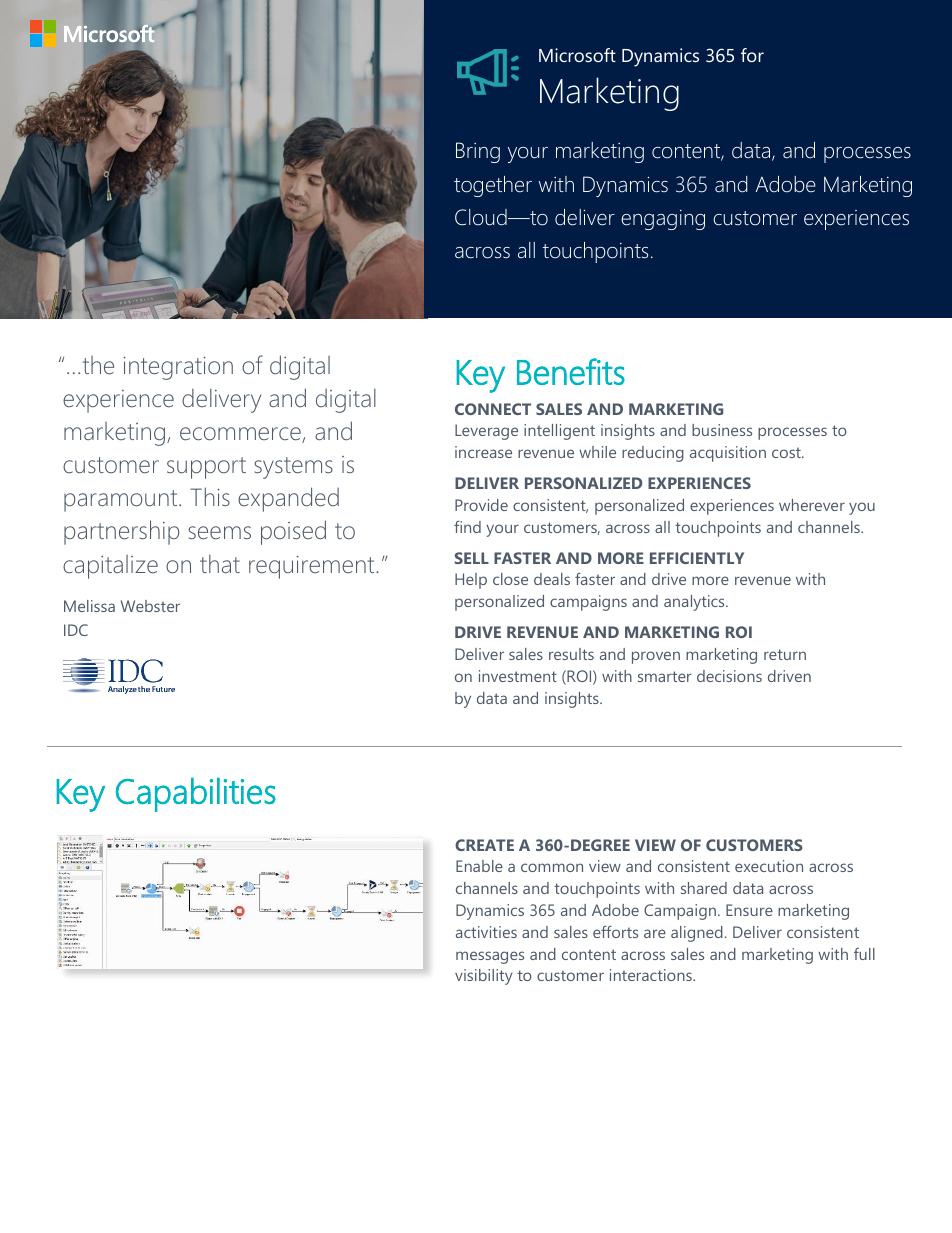 The image size is (952, 1233). What do you see at coordinates (785, 654) in the document?
I see `return` at bounding box center [785, 654].
